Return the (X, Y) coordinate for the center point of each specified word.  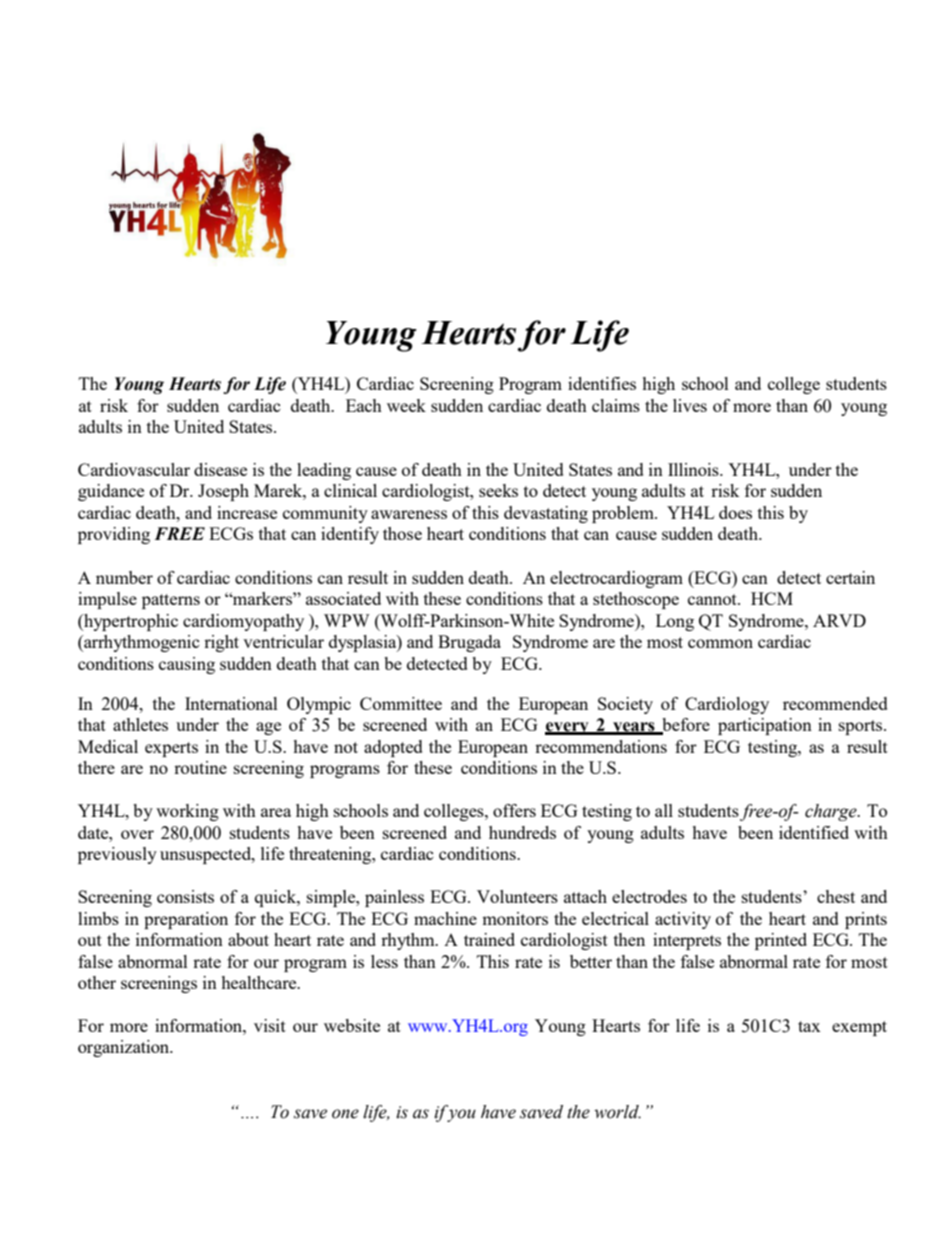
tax (809, 1026)
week (406, 405)
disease (220, 469)
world (617, 1112)
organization (125, 1048)
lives (690, 405)
